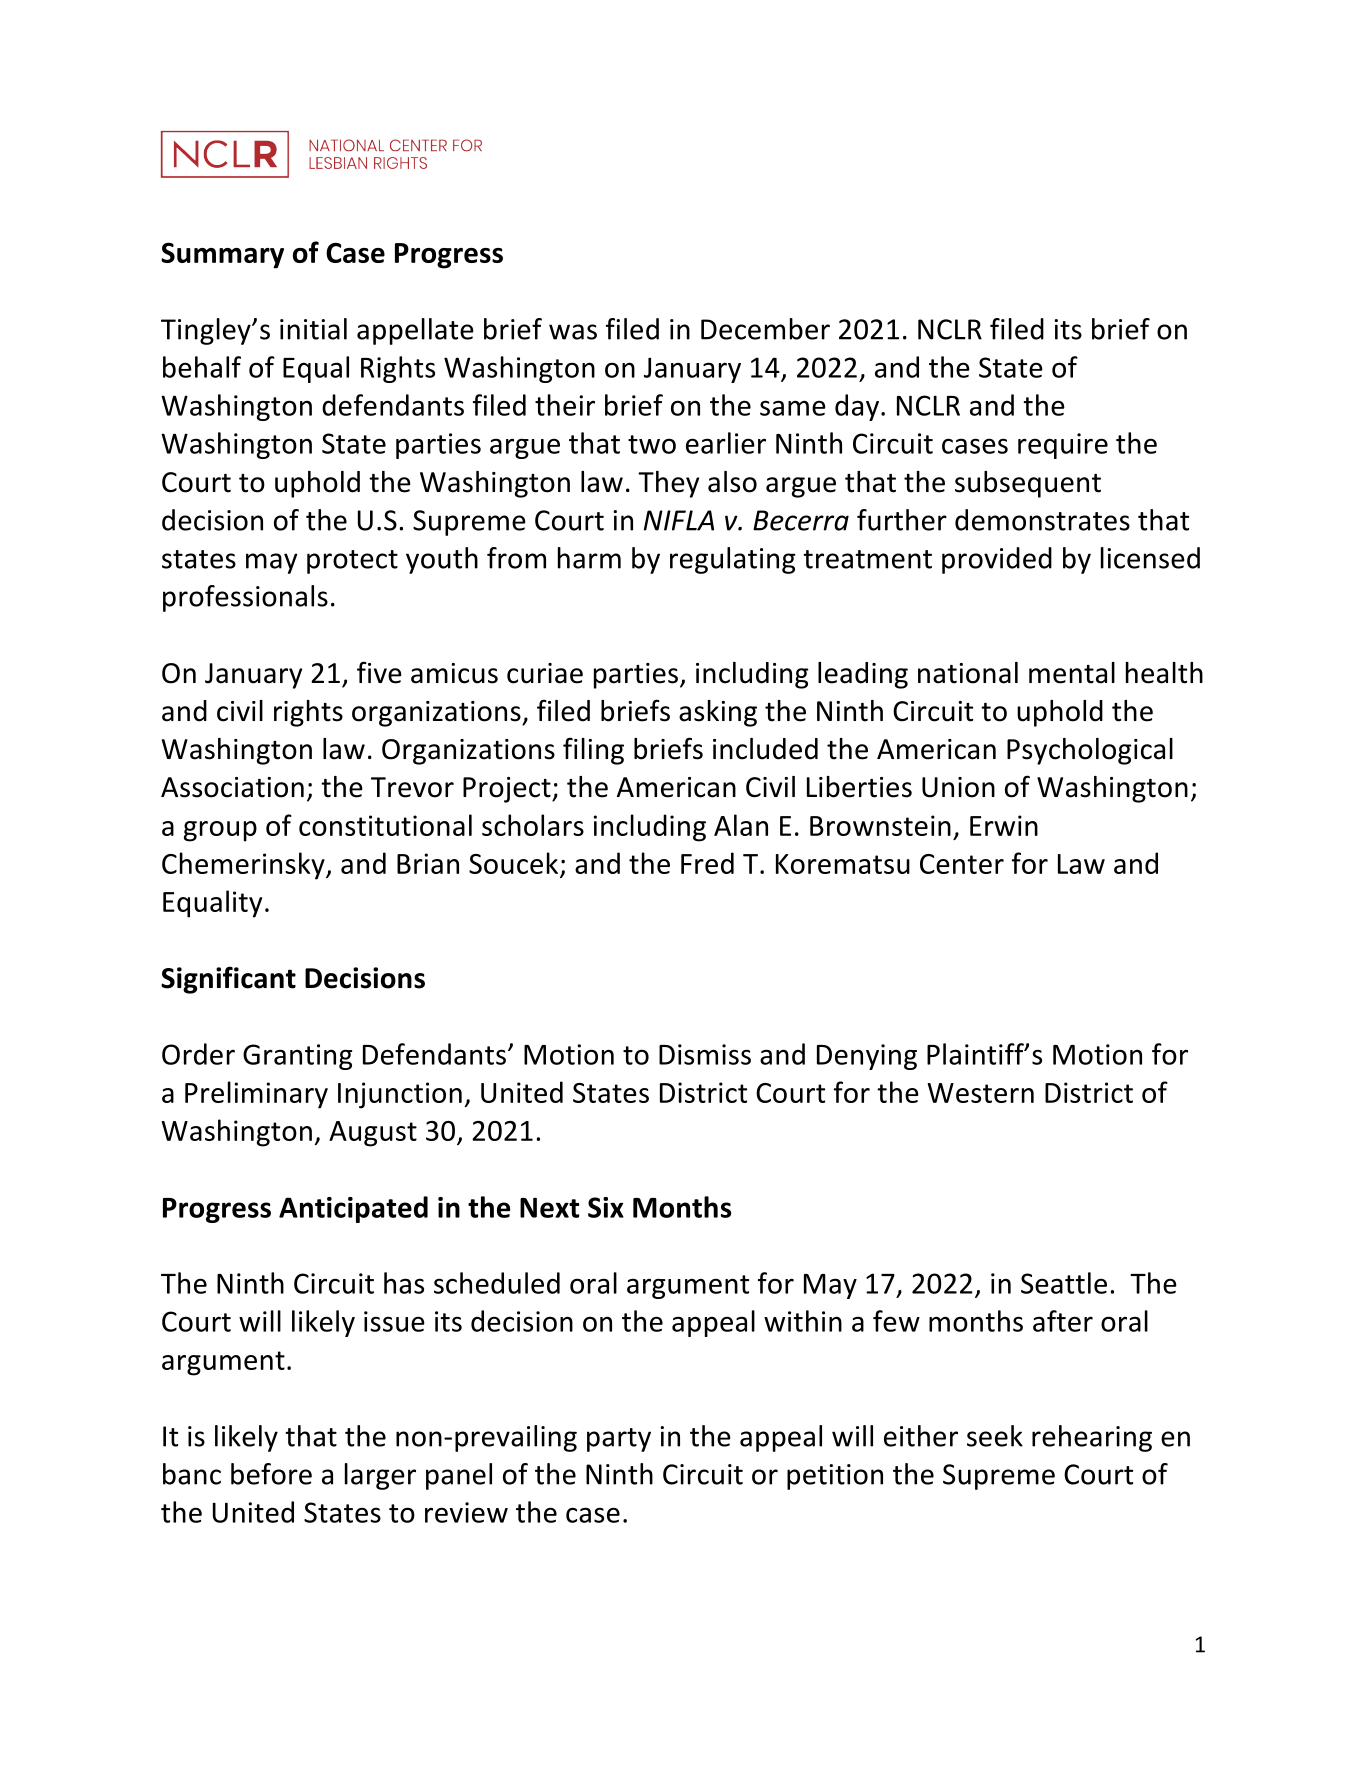 The width and height of the screenshot is (1367, 1769). What do you see at coordinates (271, 1474) in the screenshot?
I see `before` at bounding box center [271, 1474].
